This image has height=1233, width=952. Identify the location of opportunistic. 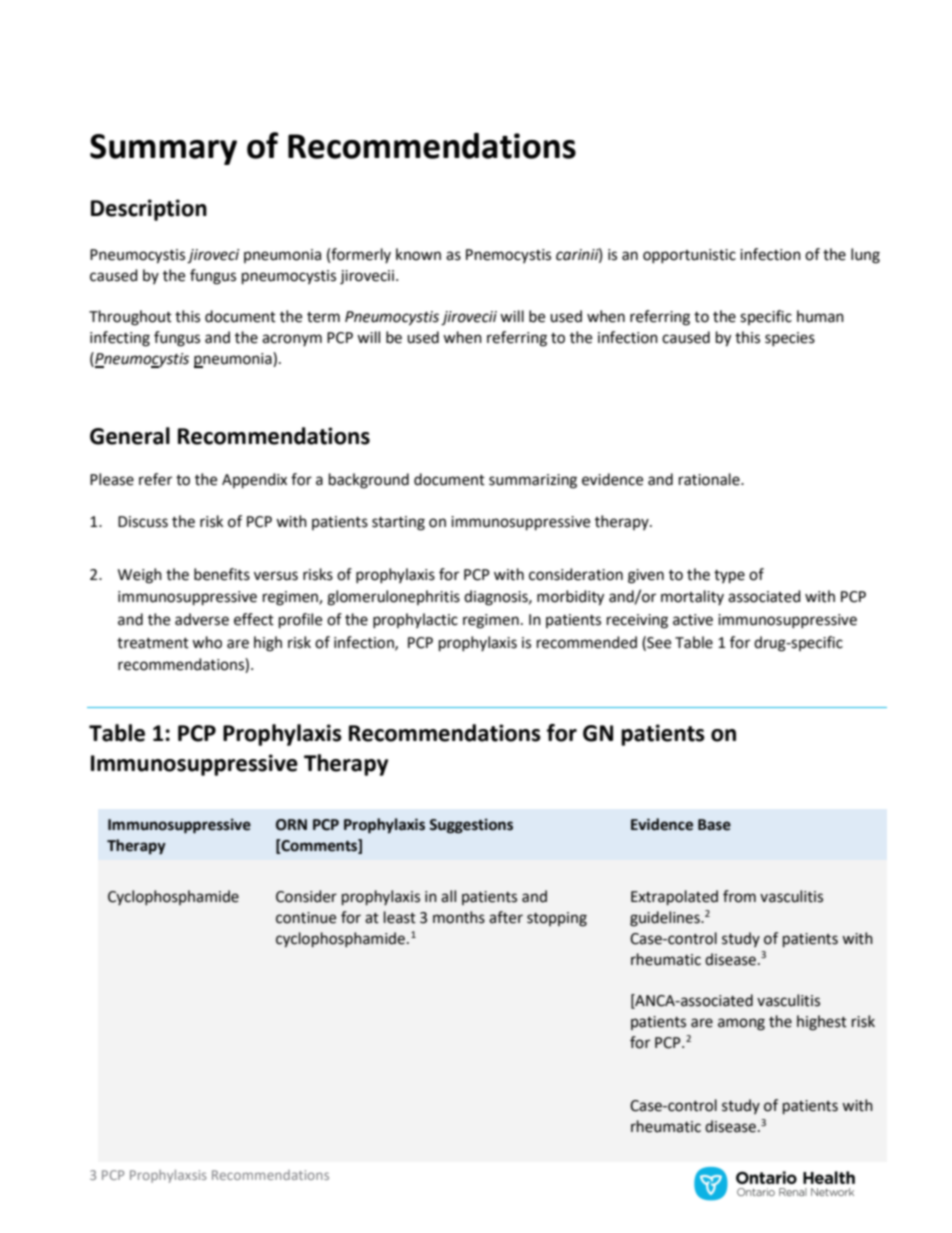
(689, 256).
